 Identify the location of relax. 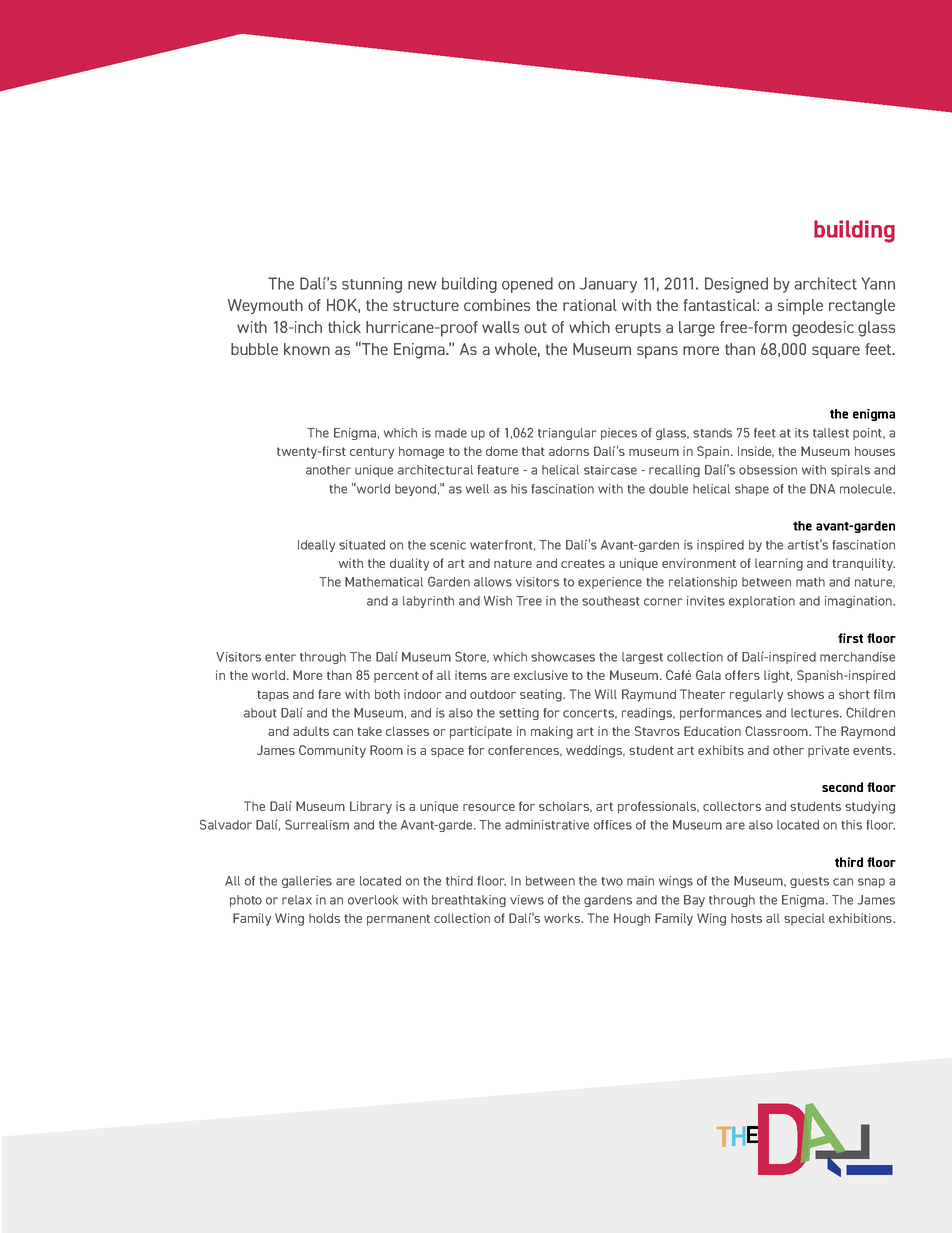
(297, 900).
